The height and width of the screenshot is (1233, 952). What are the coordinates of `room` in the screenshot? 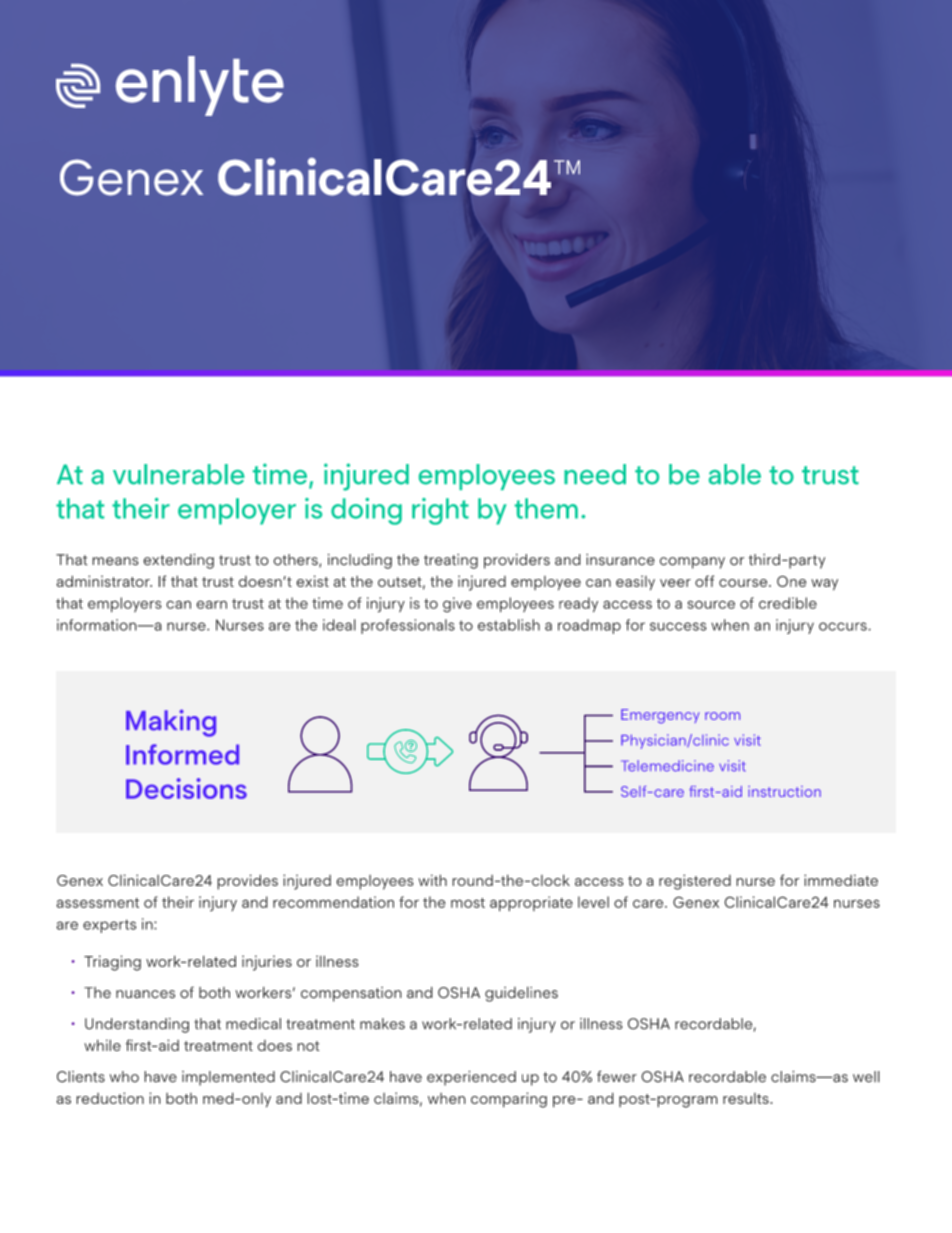 It's located at (722, 716).
